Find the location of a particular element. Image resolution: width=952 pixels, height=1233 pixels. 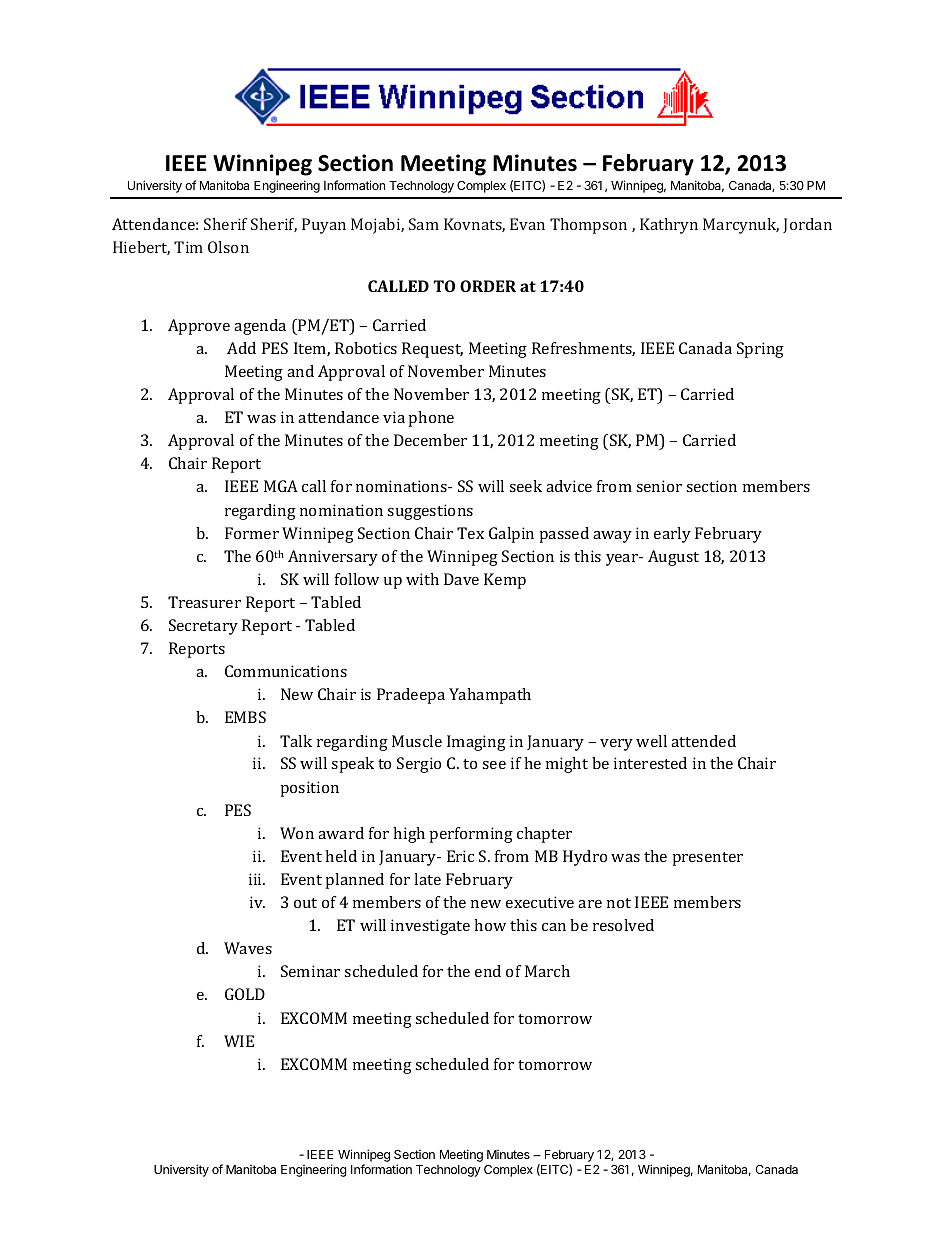

Evan is located at coordinates (527, 224).
